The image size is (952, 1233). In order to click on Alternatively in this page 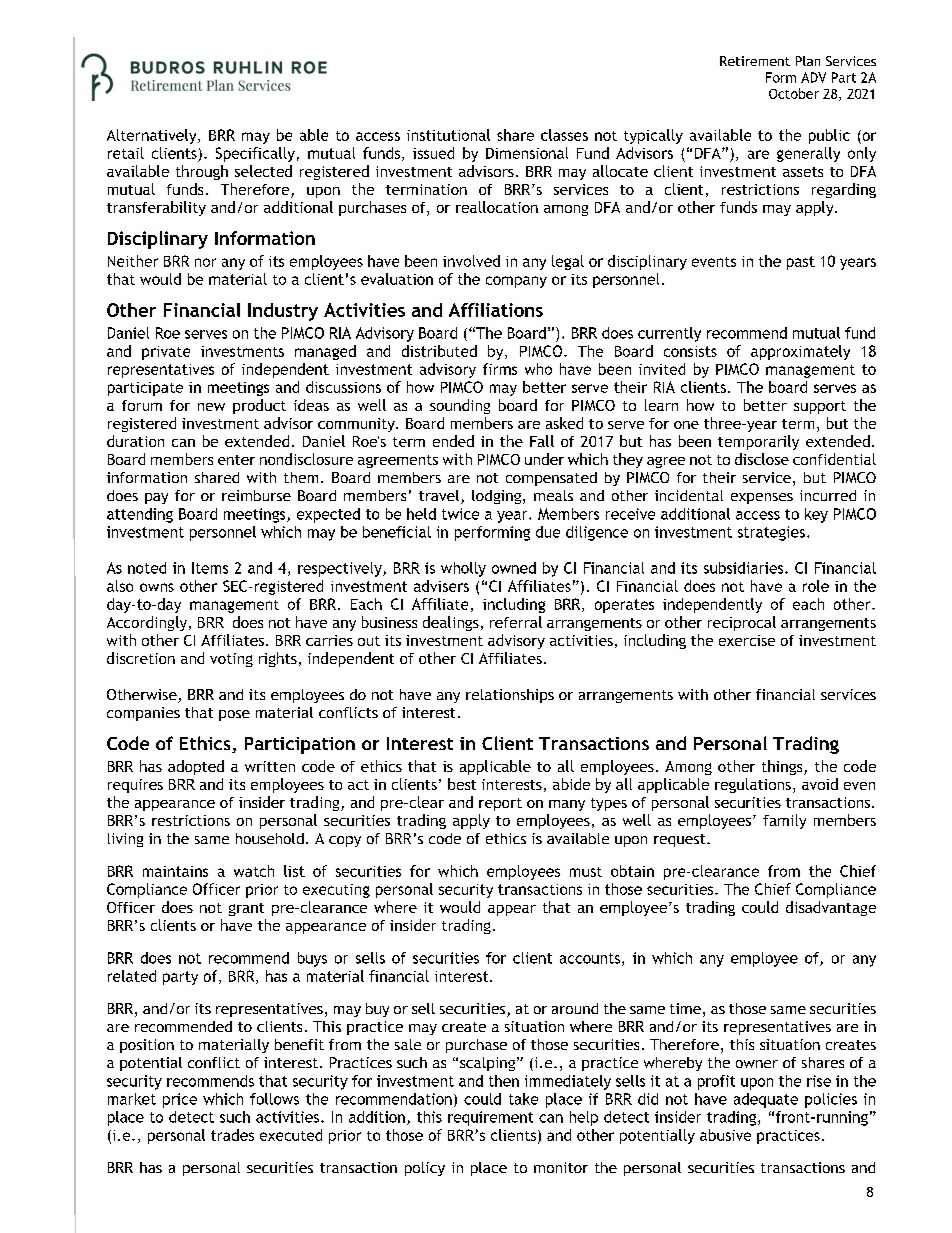, I will do `click(153, 136)`.
